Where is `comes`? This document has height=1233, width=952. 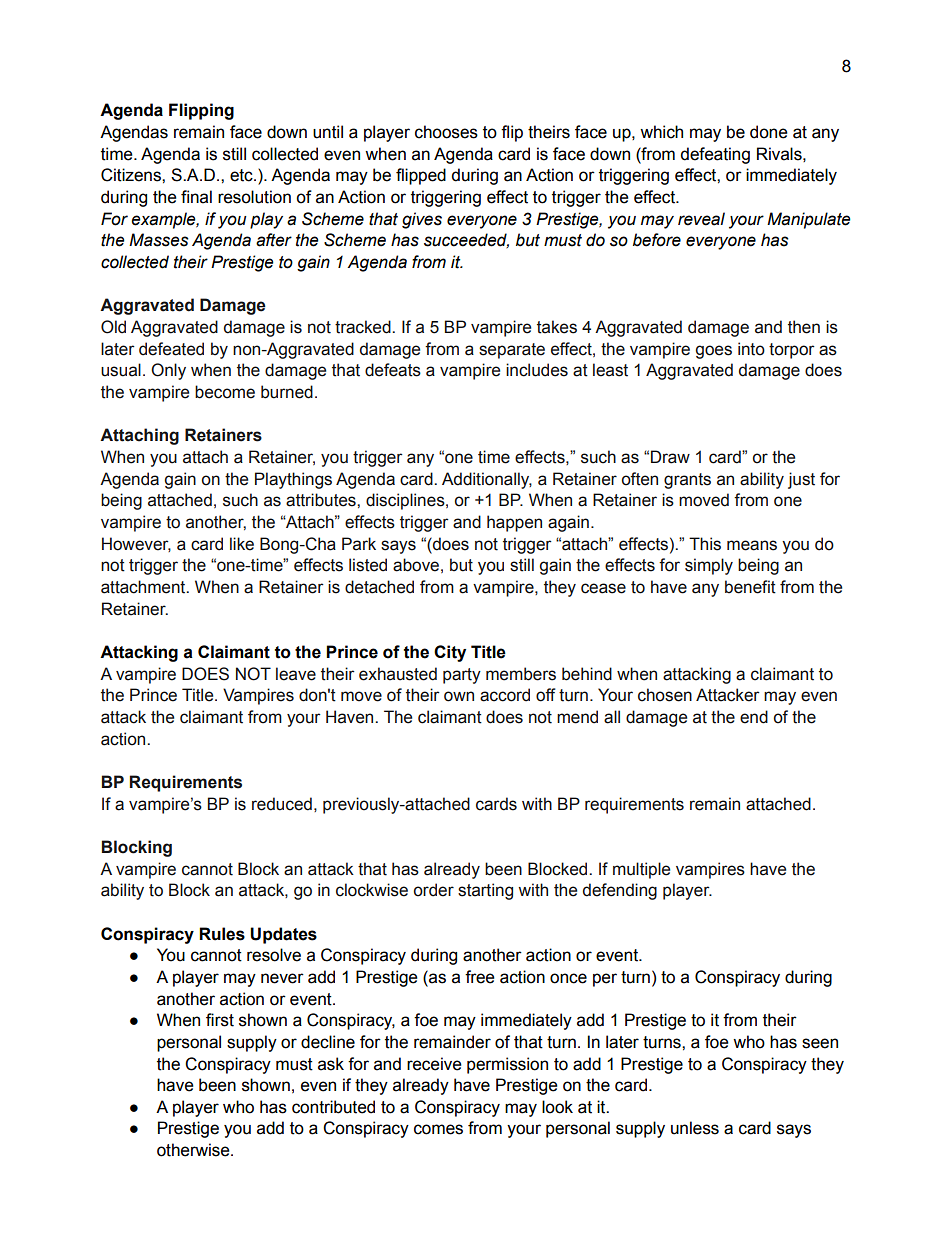
comes is located at coordinates (438, 1129).
